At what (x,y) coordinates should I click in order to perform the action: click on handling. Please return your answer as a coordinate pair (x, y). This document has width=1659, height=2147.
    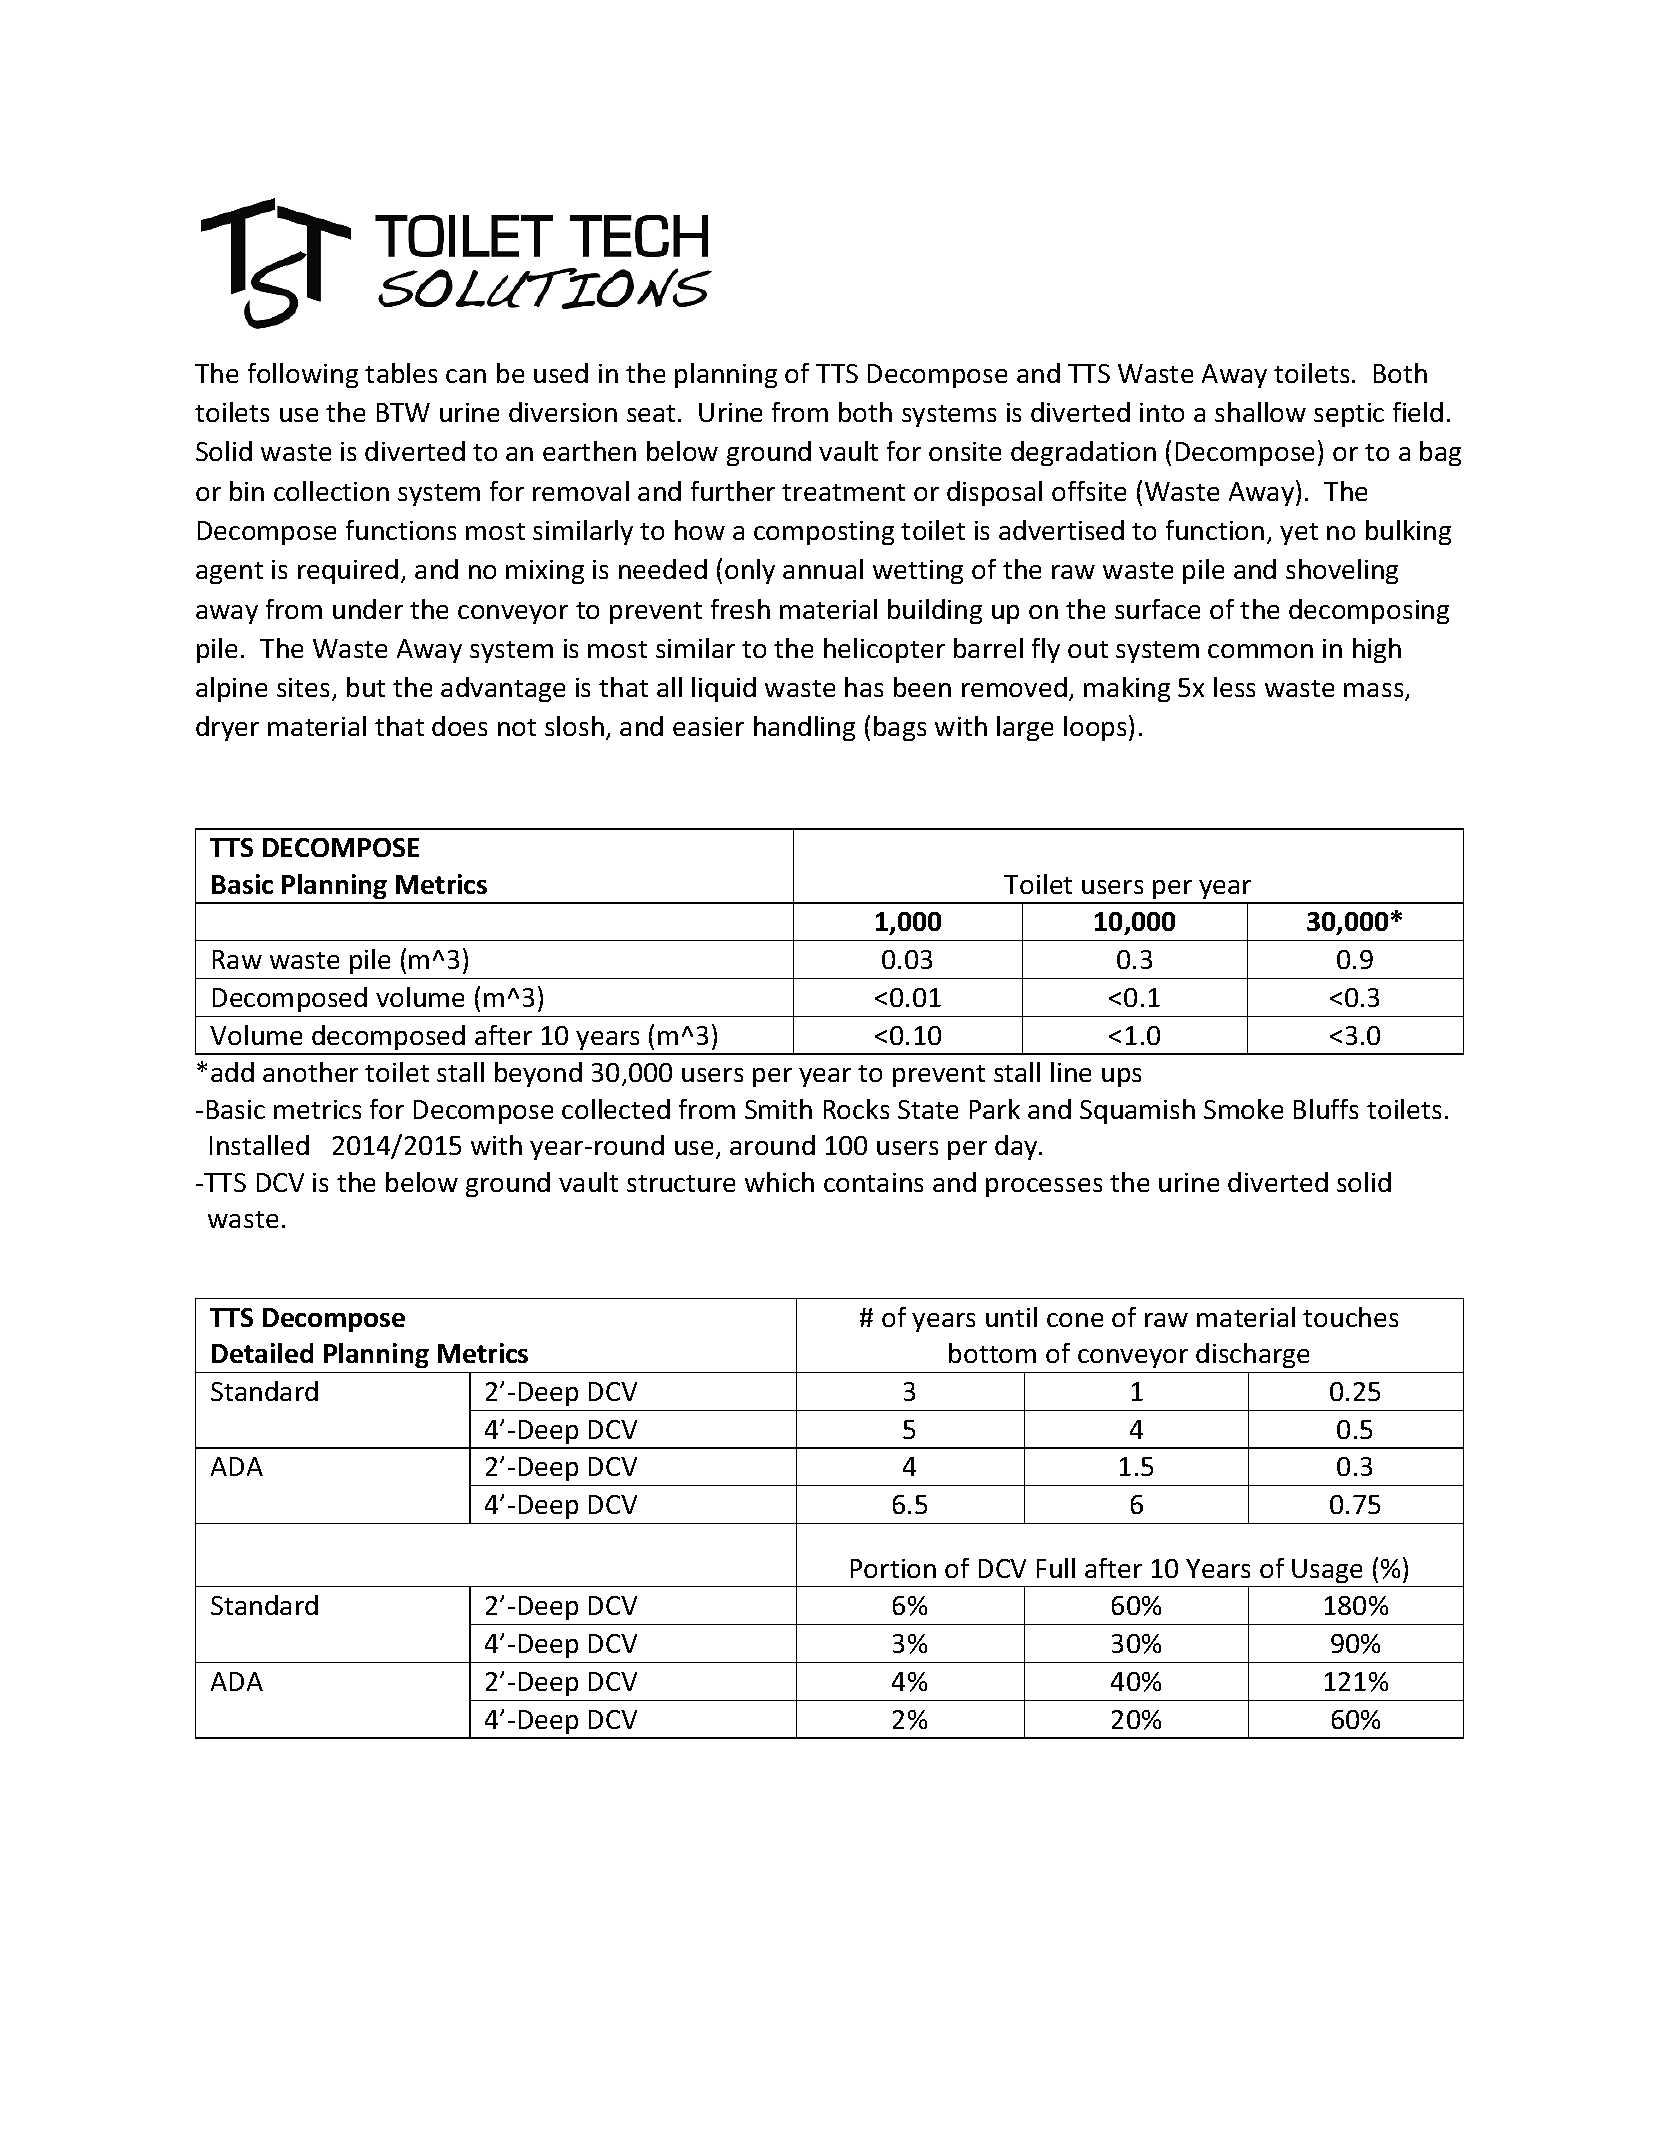
    Looking at the image, I should click on (804, 728).
